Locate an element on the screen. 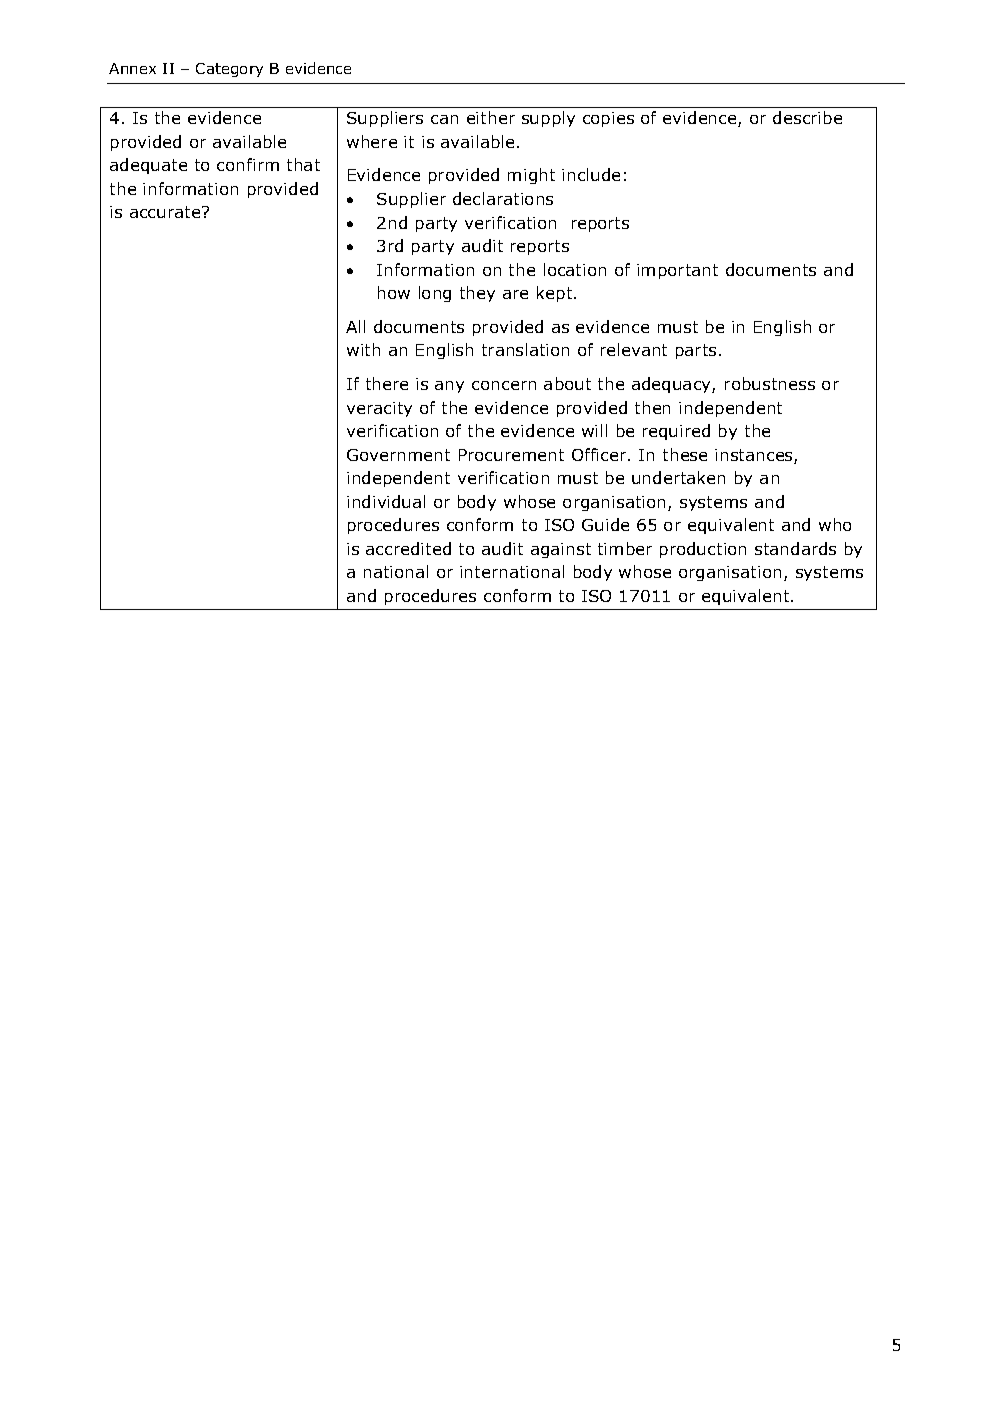 The image size is (1003, 1418). Government is located at coordinates (398, 455).
